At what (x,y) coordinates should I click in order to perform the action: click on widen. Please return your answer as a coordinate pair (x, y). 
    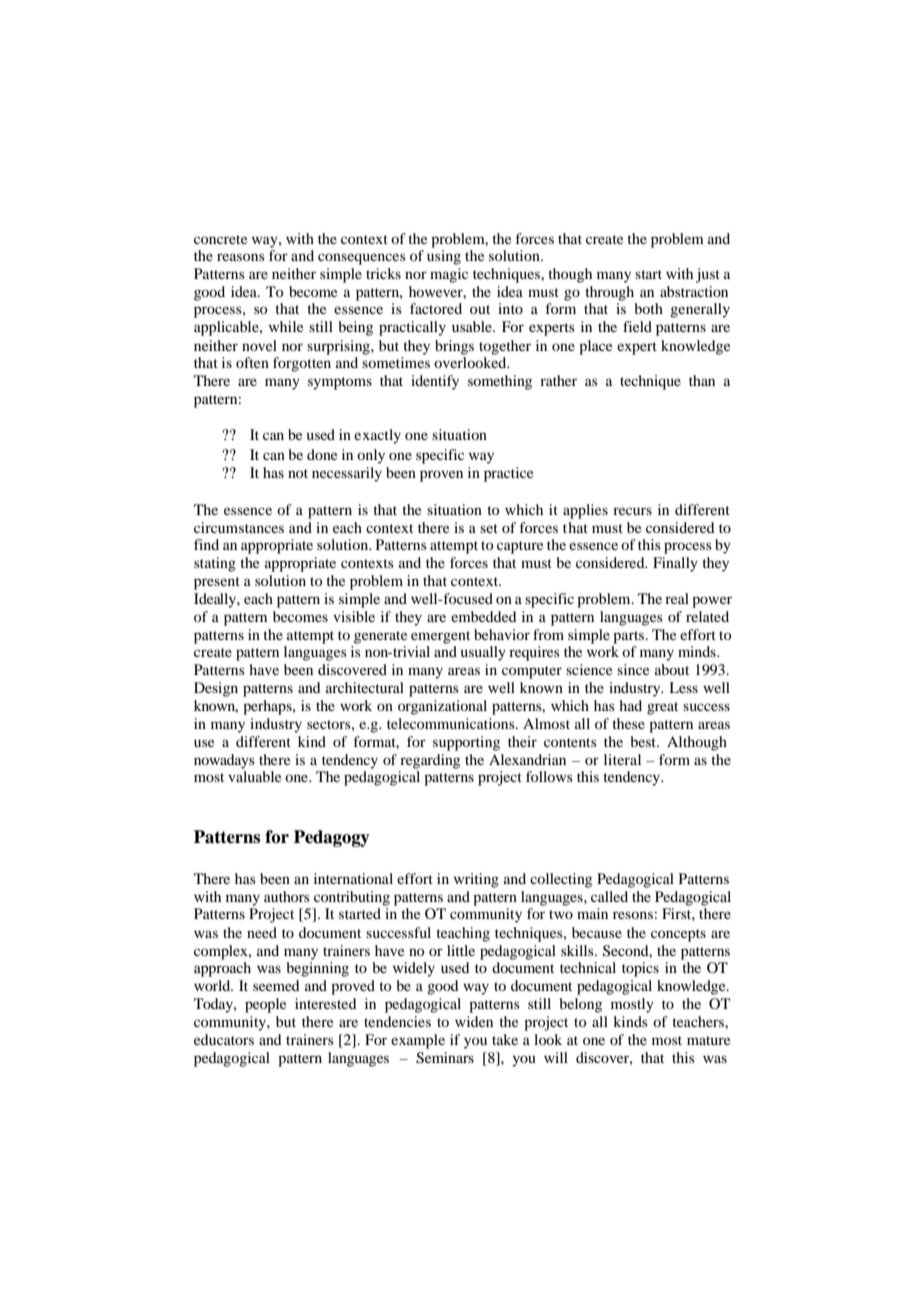
    Looking at the image, I should click on (474, 1021).
